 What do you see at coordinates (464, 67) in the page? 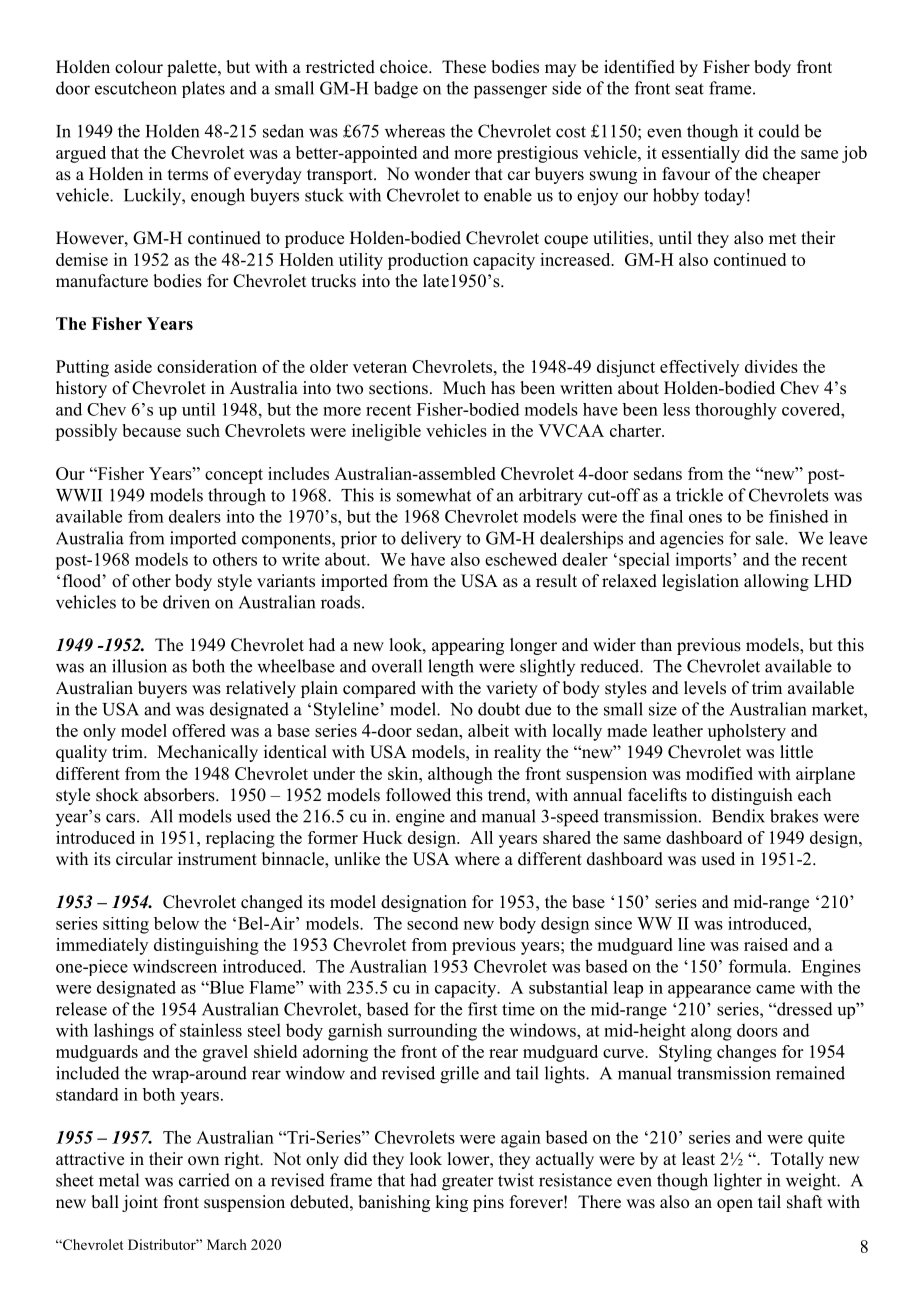
I see `These` at bounding box center [464, 67].
